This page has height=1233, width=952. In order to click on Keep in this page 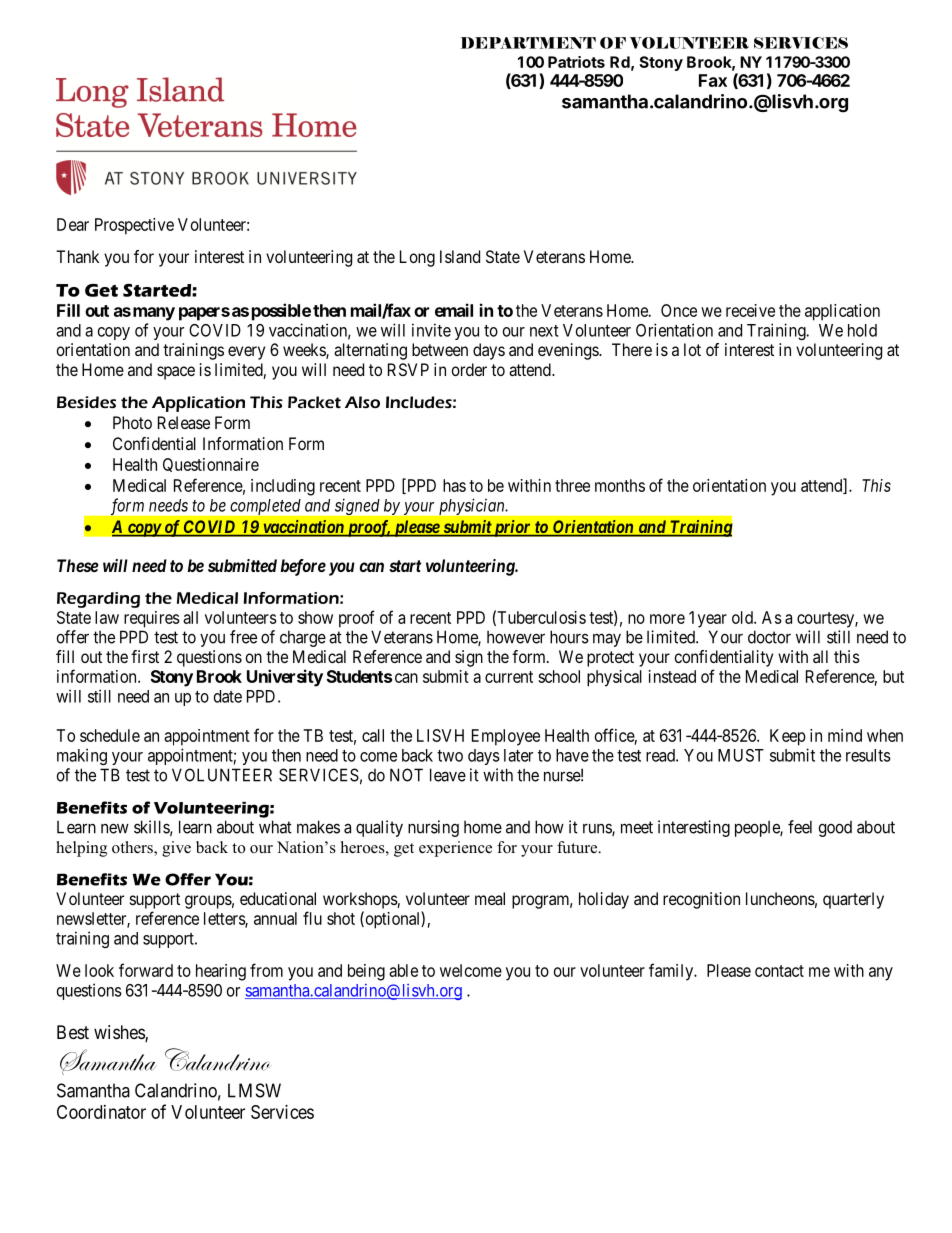, I will do `click(788, 737)`.
